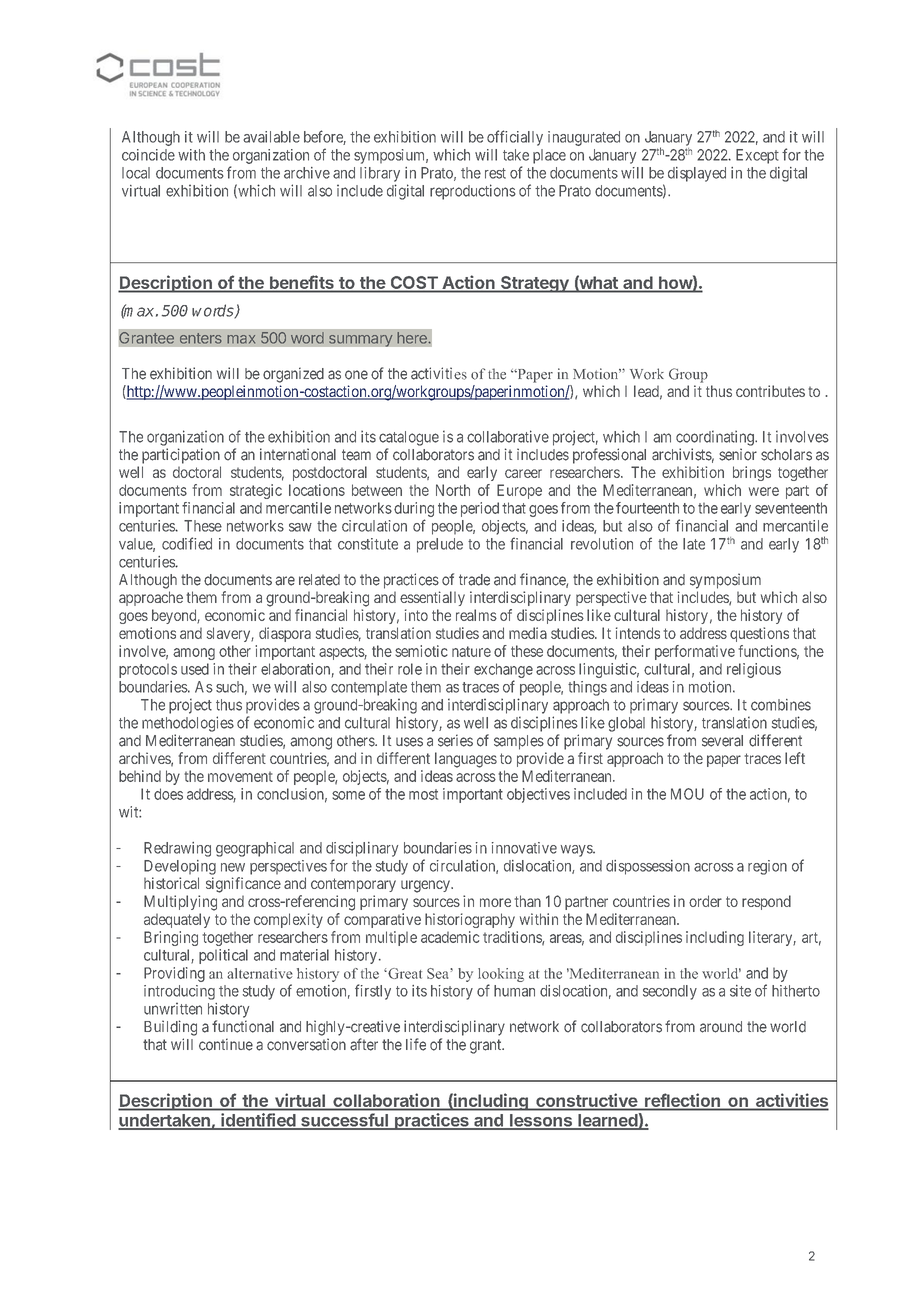 The image size is (924, 1309). Describe the element at coordinates (226, 1044) in the screenshot. I see `continue` at that location.
